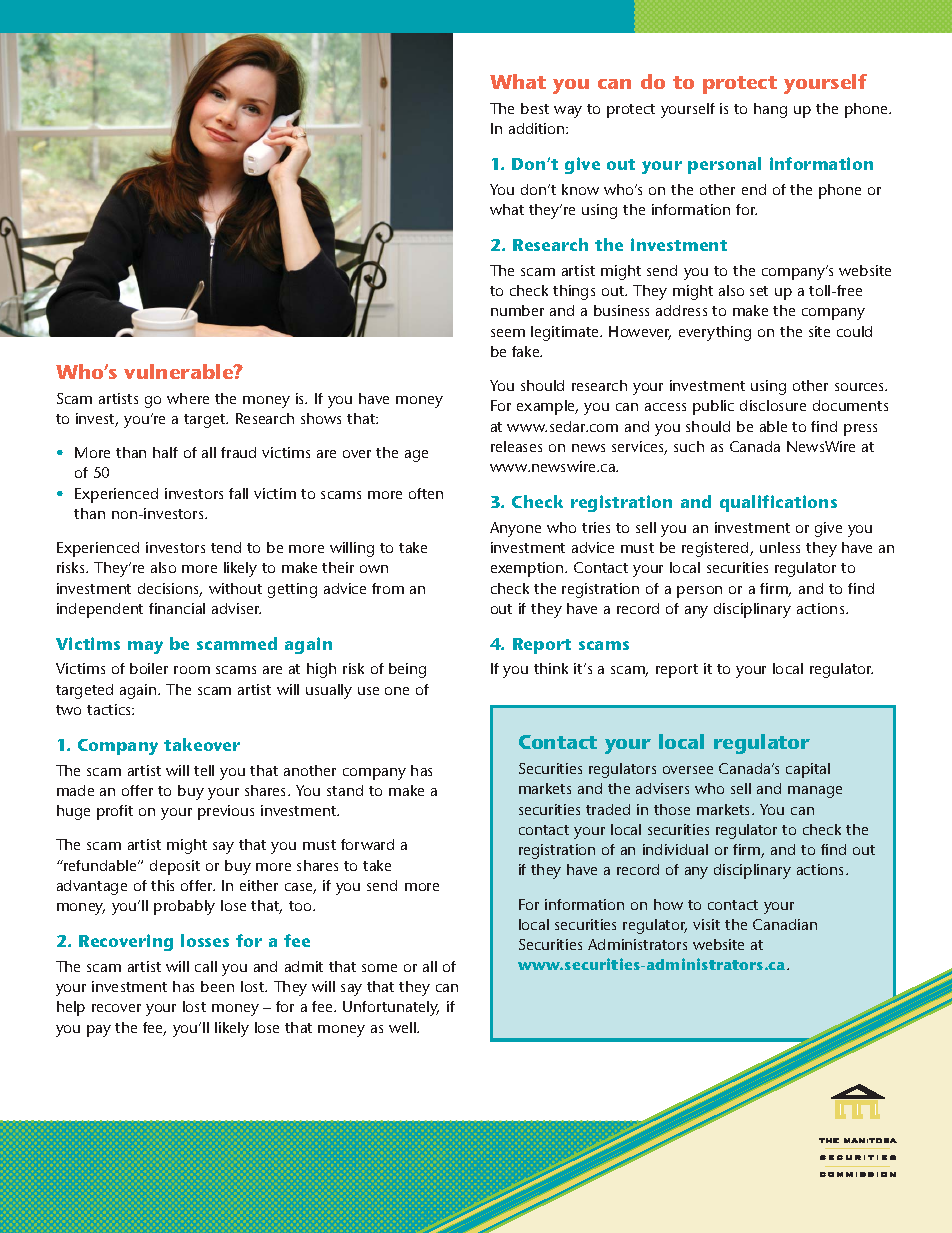 This document has width=952, height=1233. Describe the element at coordinates (770, 110) in the document. I see `hang` at that location.
